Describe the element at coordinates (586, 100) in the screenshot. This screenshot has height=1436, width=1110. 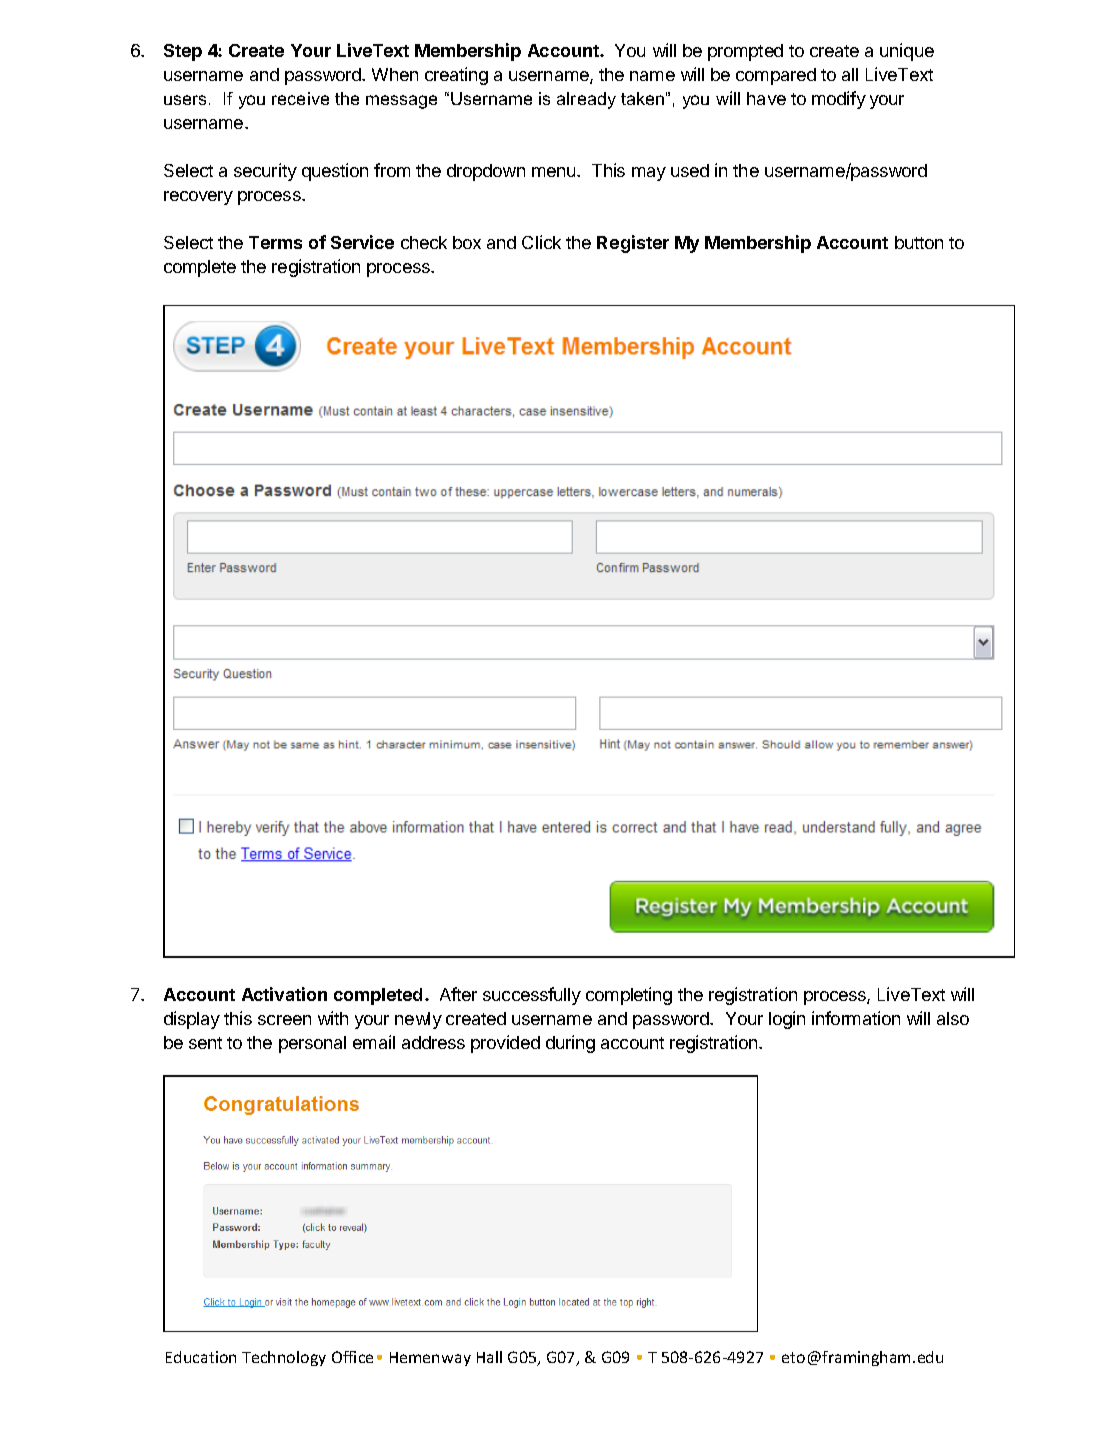
I see `already` at that location.
